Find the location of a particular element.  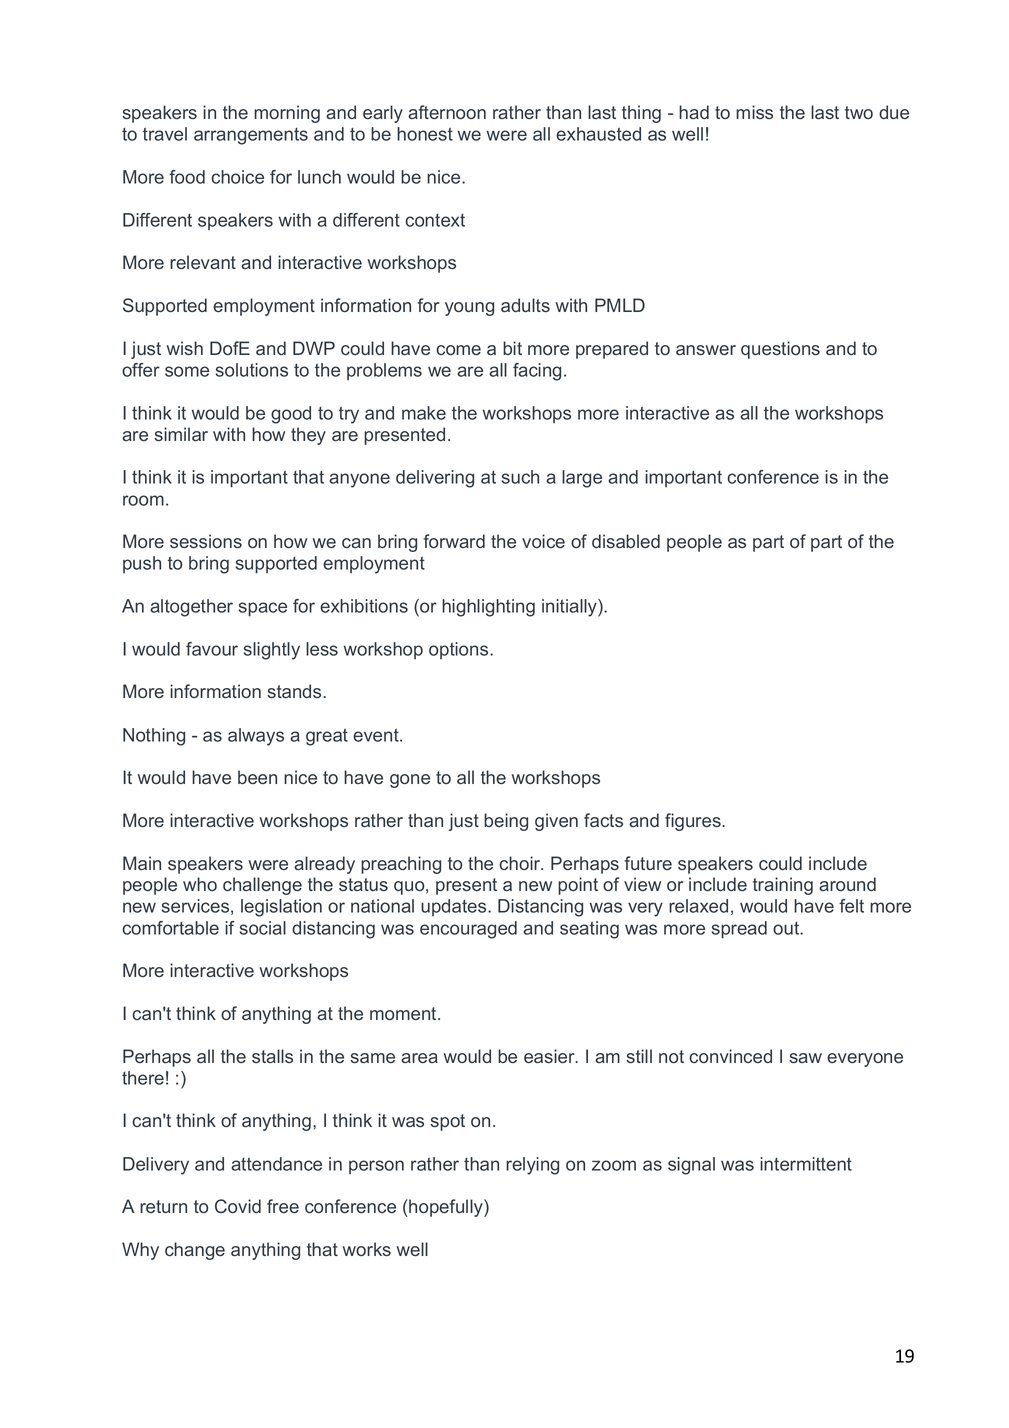

miss is located at coordinates (754, 112).
